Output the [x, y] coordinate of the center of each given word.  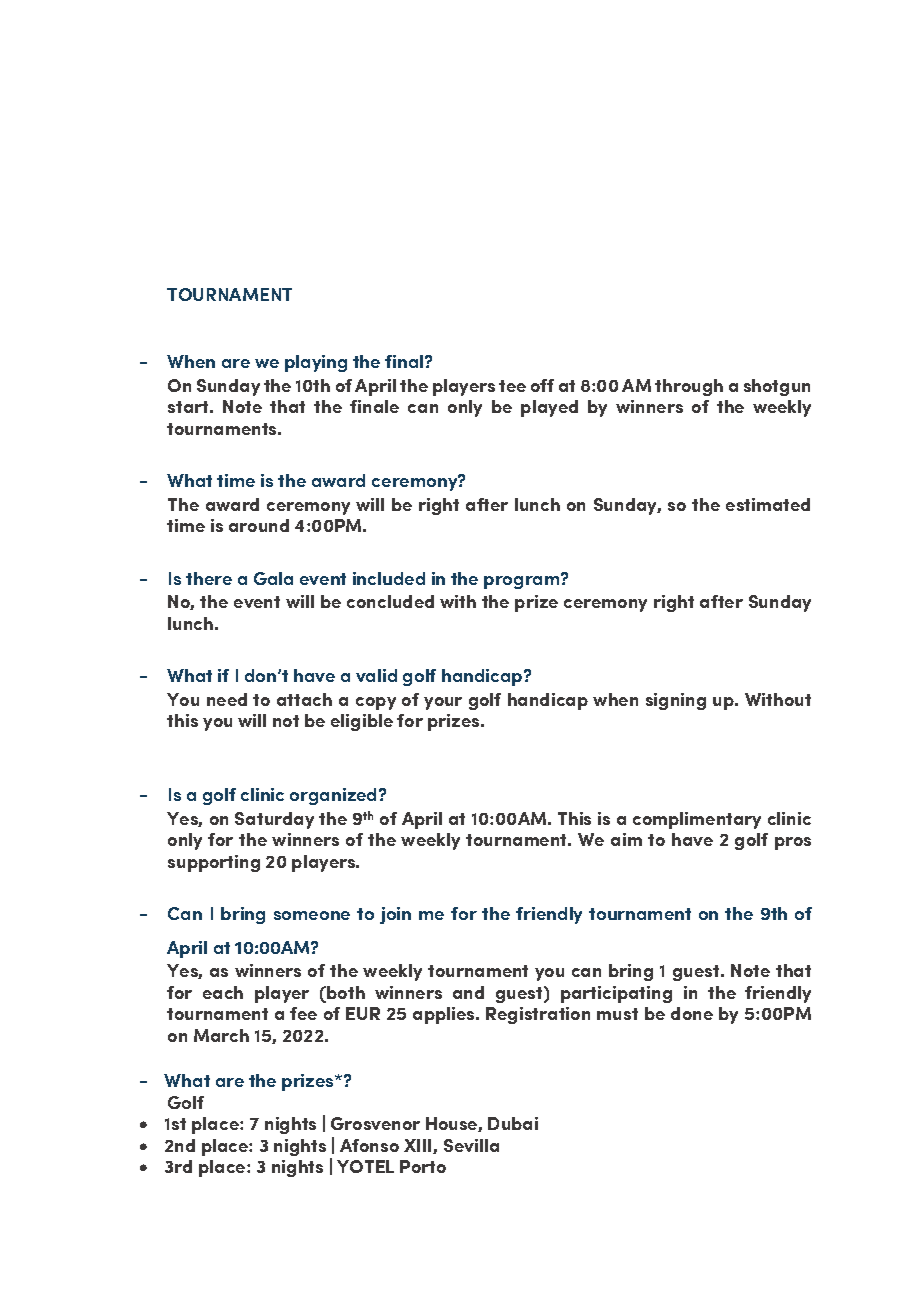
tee [512, 386]
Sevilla [471, 1145]
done [692, 1013]
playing [316, 363]
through [689, 387]
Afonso [369, 1145]
